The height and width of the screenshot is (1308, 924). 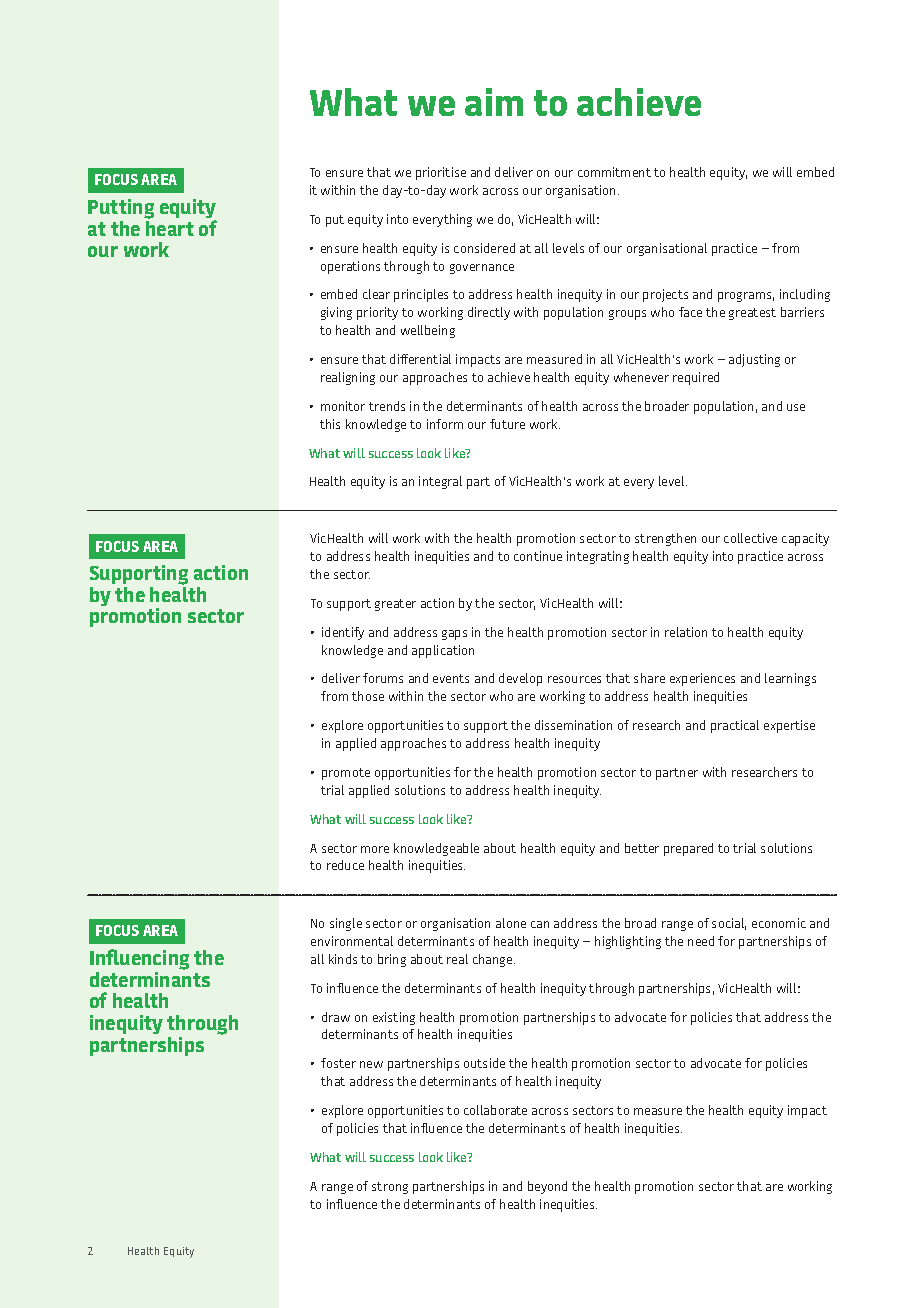 What do you see at coordinates (686, 632) in the screenshot?
I see `relation` at bounding box center [686, 632].
